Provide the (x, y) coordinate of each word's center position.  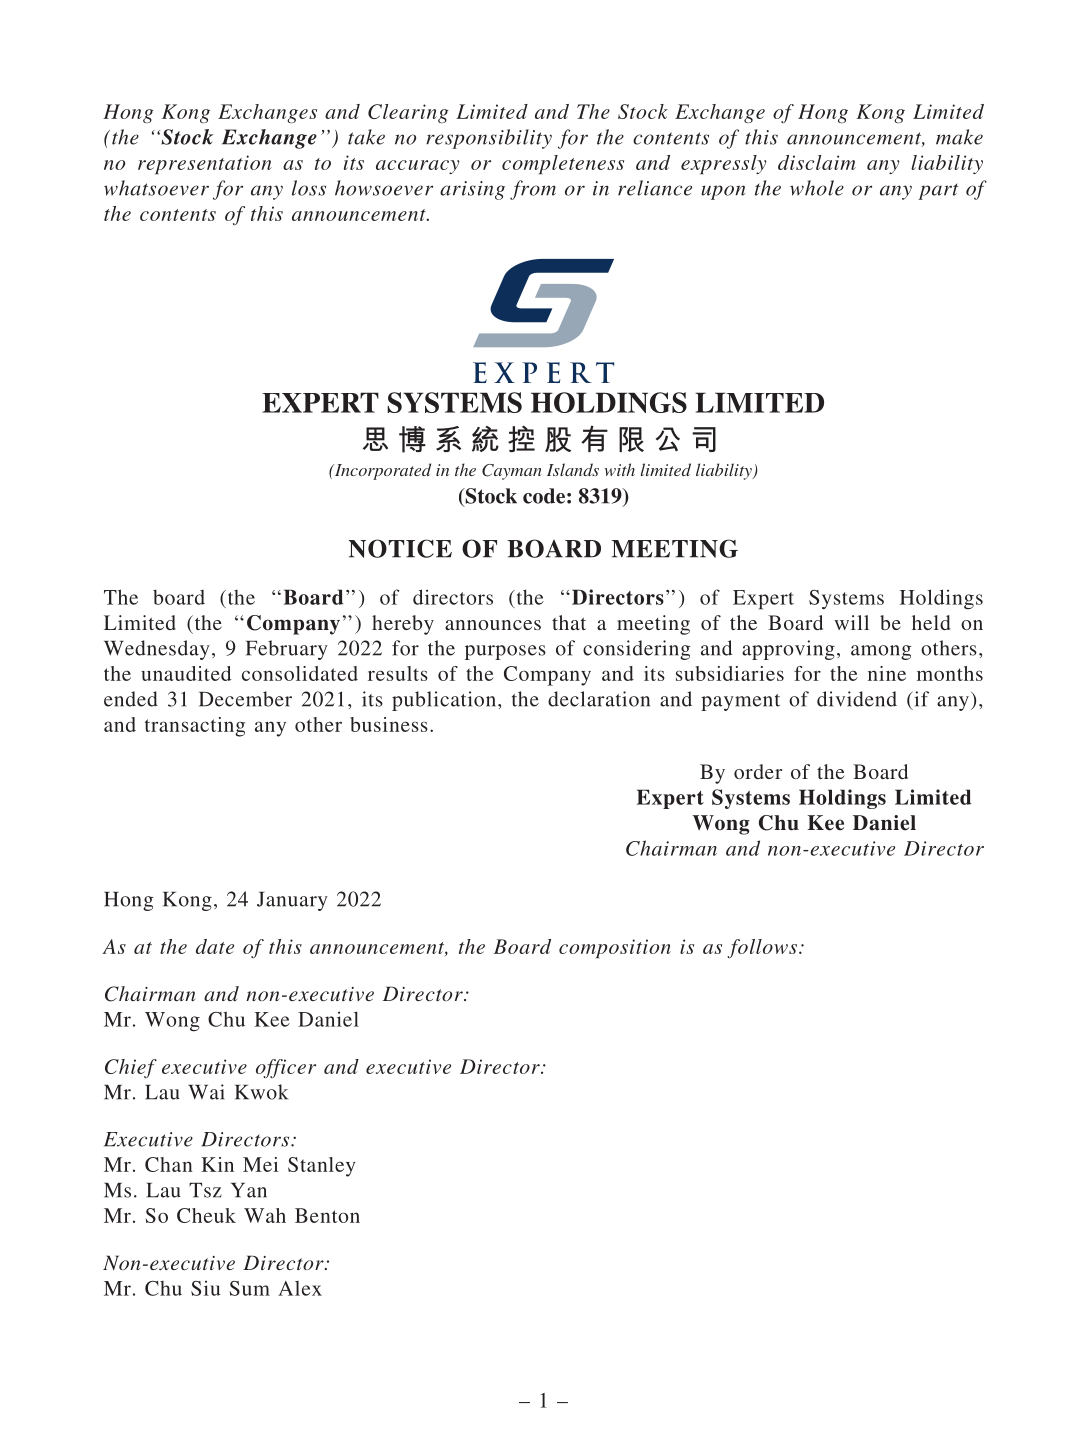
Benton (327, 1215)
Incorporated (381, 471)
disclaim (817, 162)
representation (205, 164)
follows (762, 948)
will (851, 622)
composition (615, 948)
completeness (563, 164)
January (292, 901)
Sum (249, 1288)
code (544, 496)
